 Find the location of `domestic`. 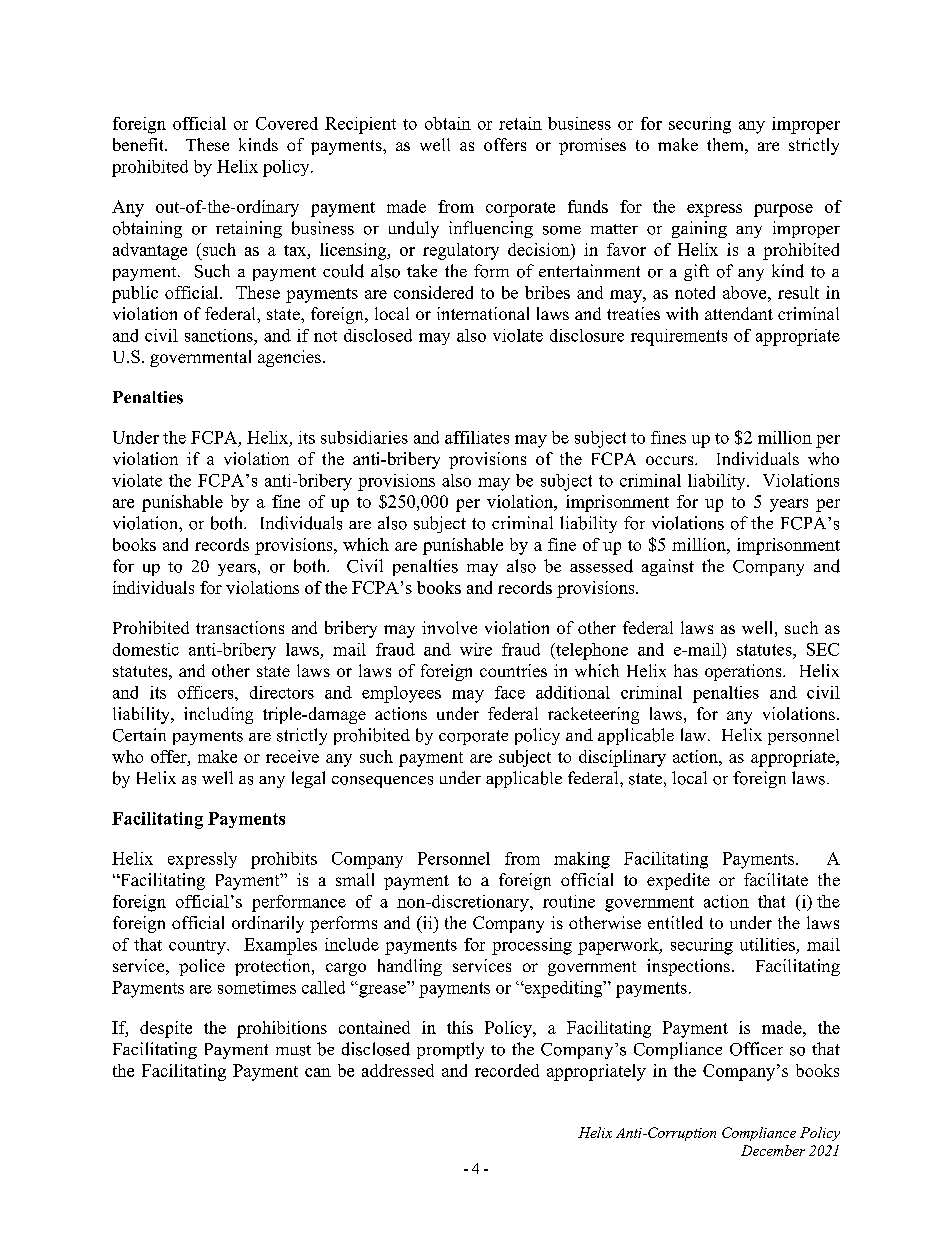

domestic is located at coordinates (146, 649).
